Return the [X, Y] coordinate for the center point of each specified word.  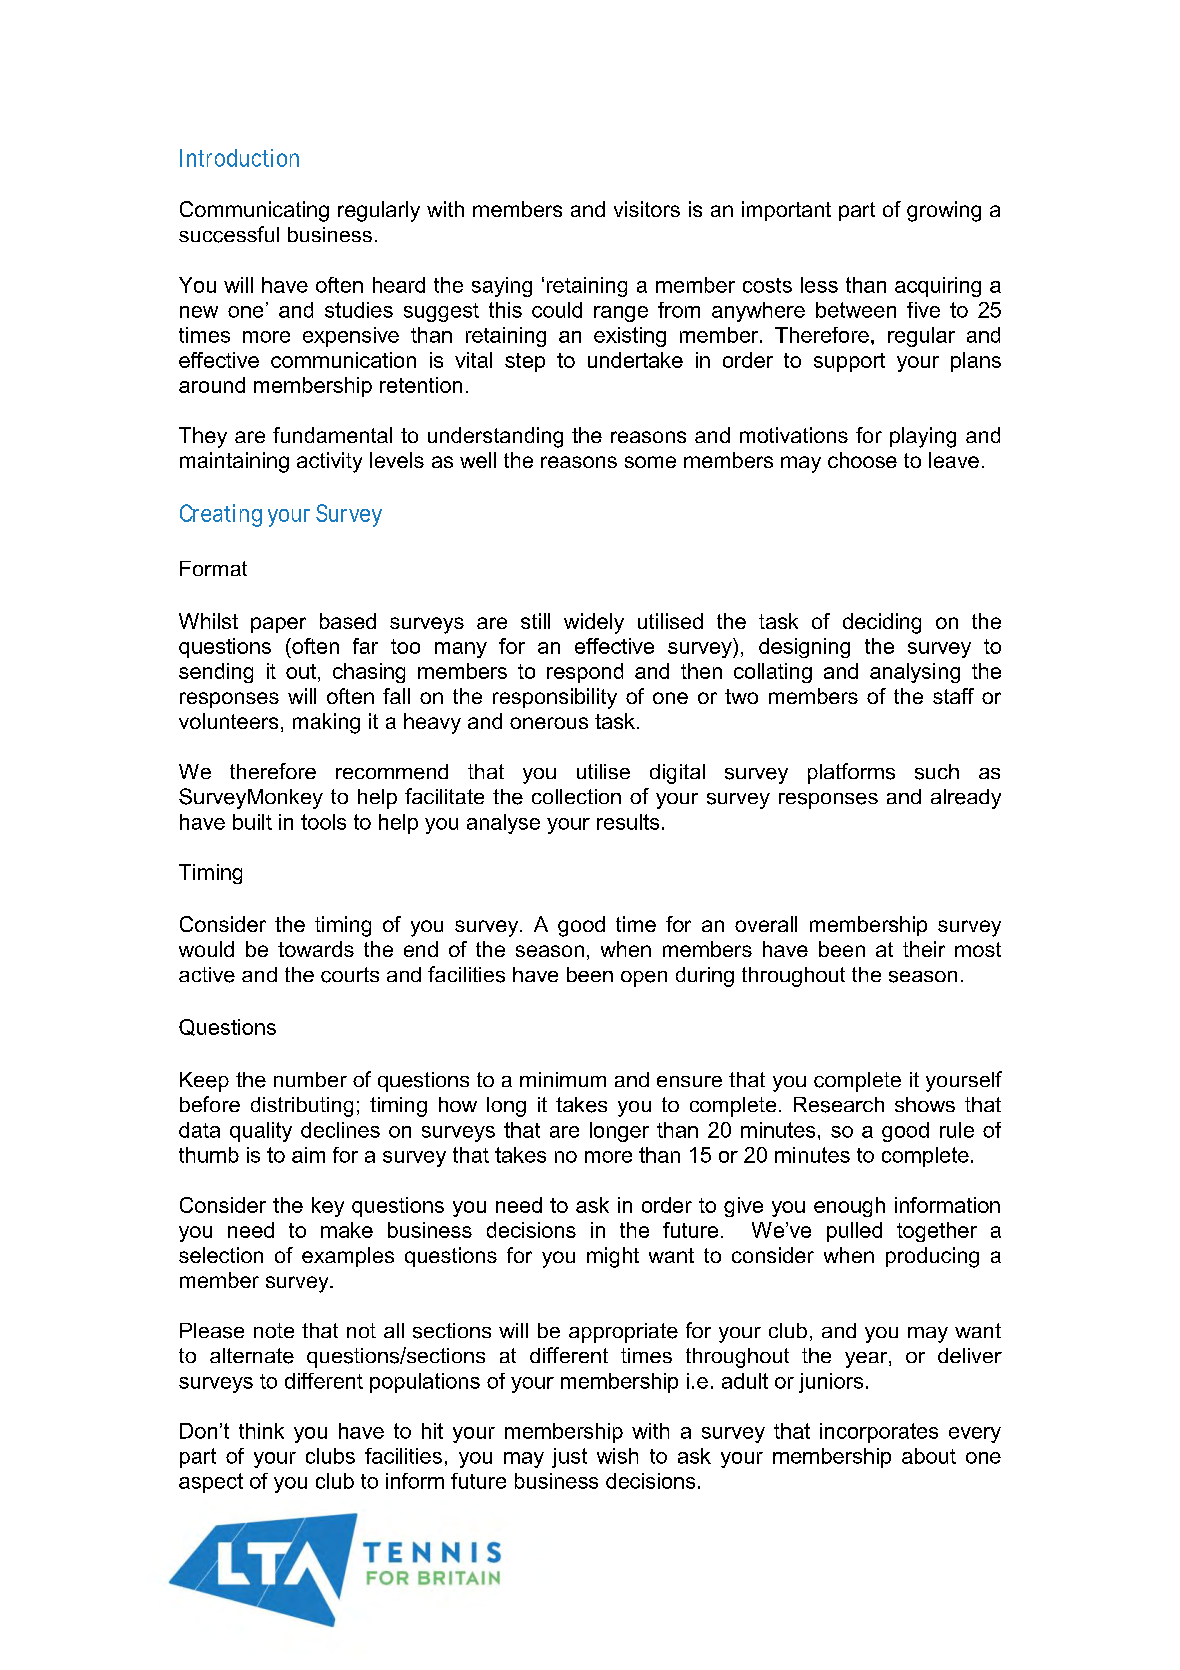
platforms [851, 773]
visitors [647, 209]
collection [576, 796]
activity [329, 462]
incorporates [879, 1433]
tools [323, 822]
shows [925, 1104]
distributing [302, 1107]
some [650, 462]
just [569, 1458]
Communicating [254, 211]
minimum [563, 1079]
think [261, 1431]
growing [944, 211]
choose [862, 460]
